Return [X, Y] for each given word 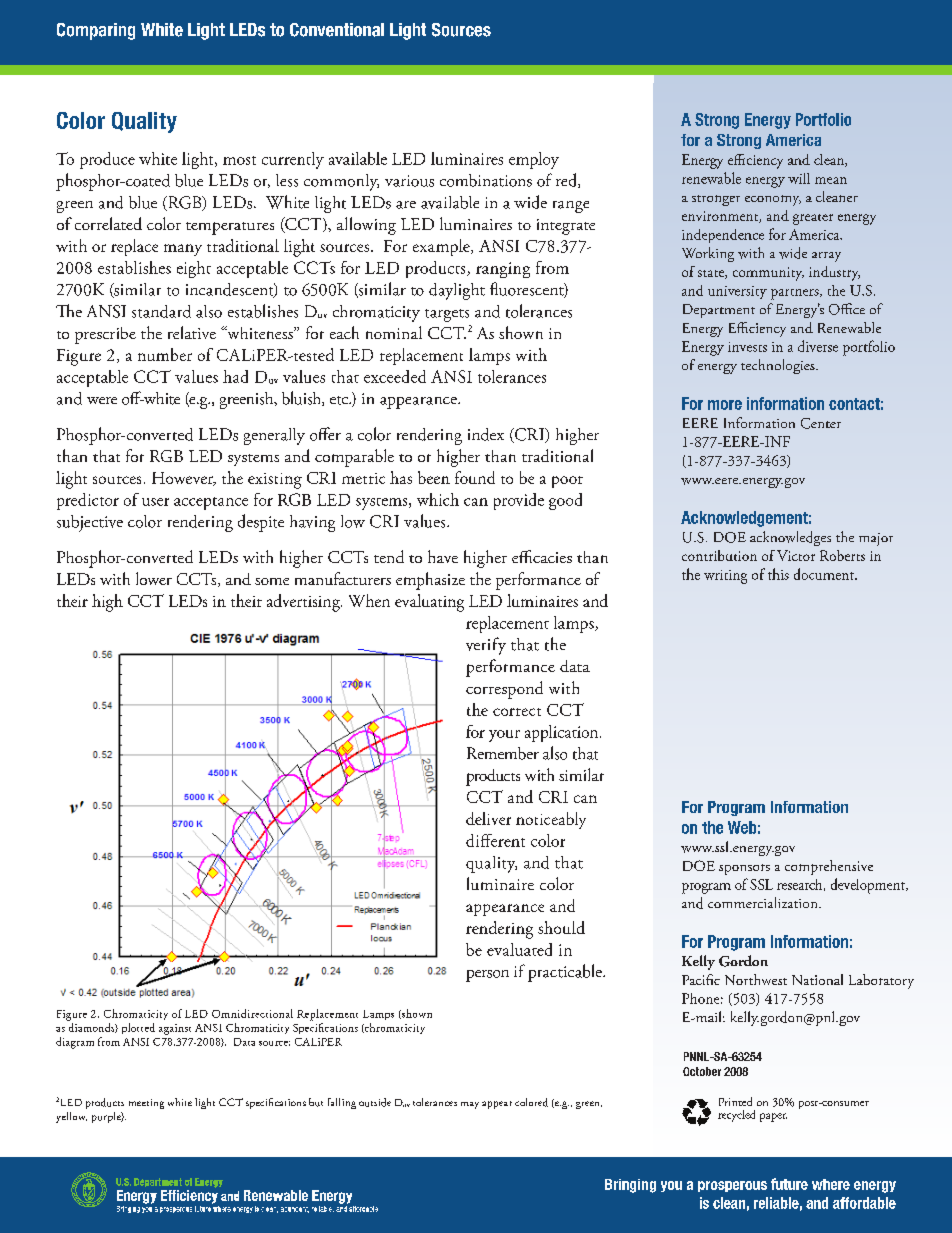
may [470, 1105]
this [778, 574]
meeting [146, 1104]
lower [154, 578]
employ [534, 160]
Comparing [96, 31]
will [799, 178]
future [789, 1184]
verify [486, 646]
